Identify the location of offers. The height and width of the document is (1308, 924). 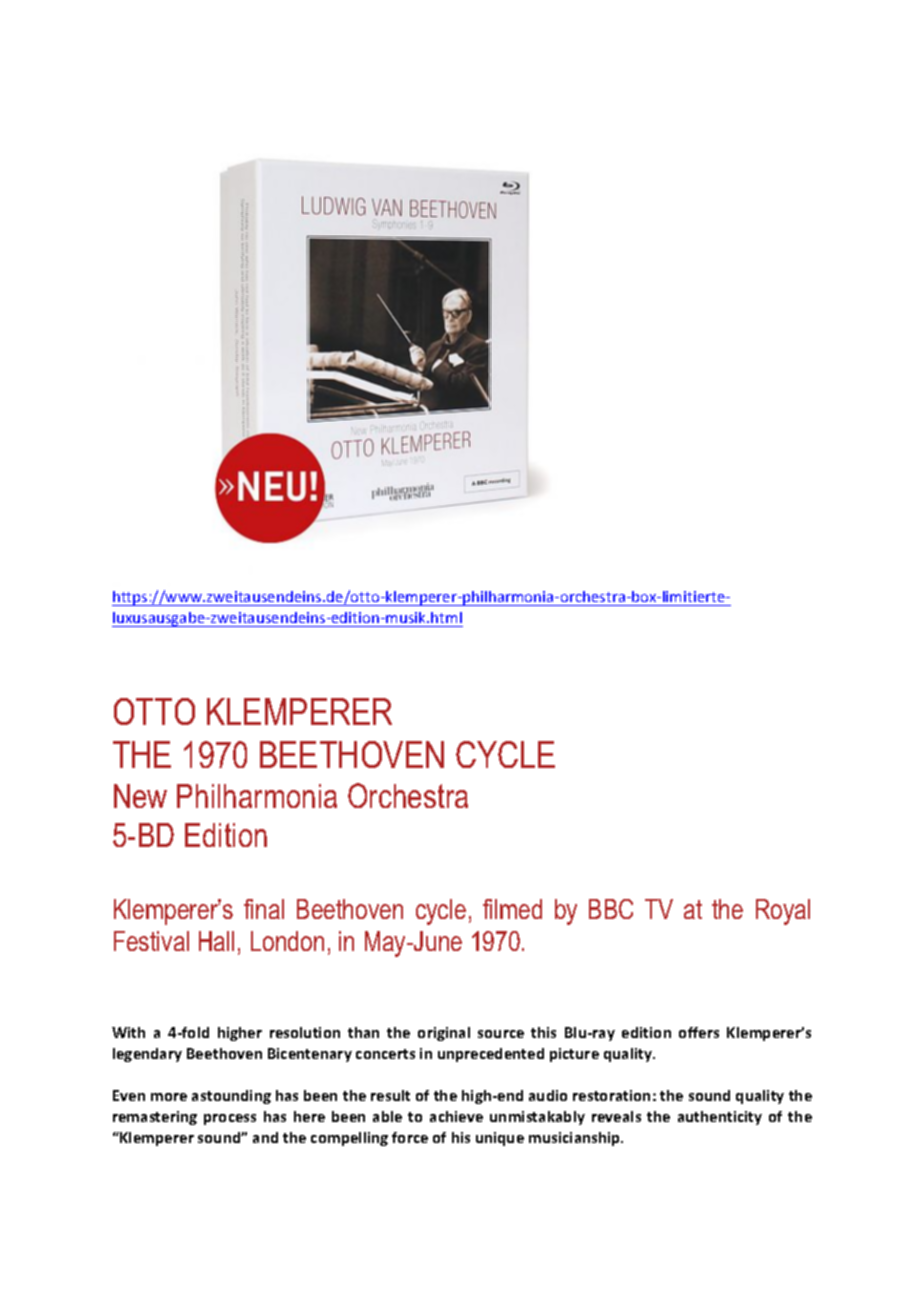
(699, 1032).
